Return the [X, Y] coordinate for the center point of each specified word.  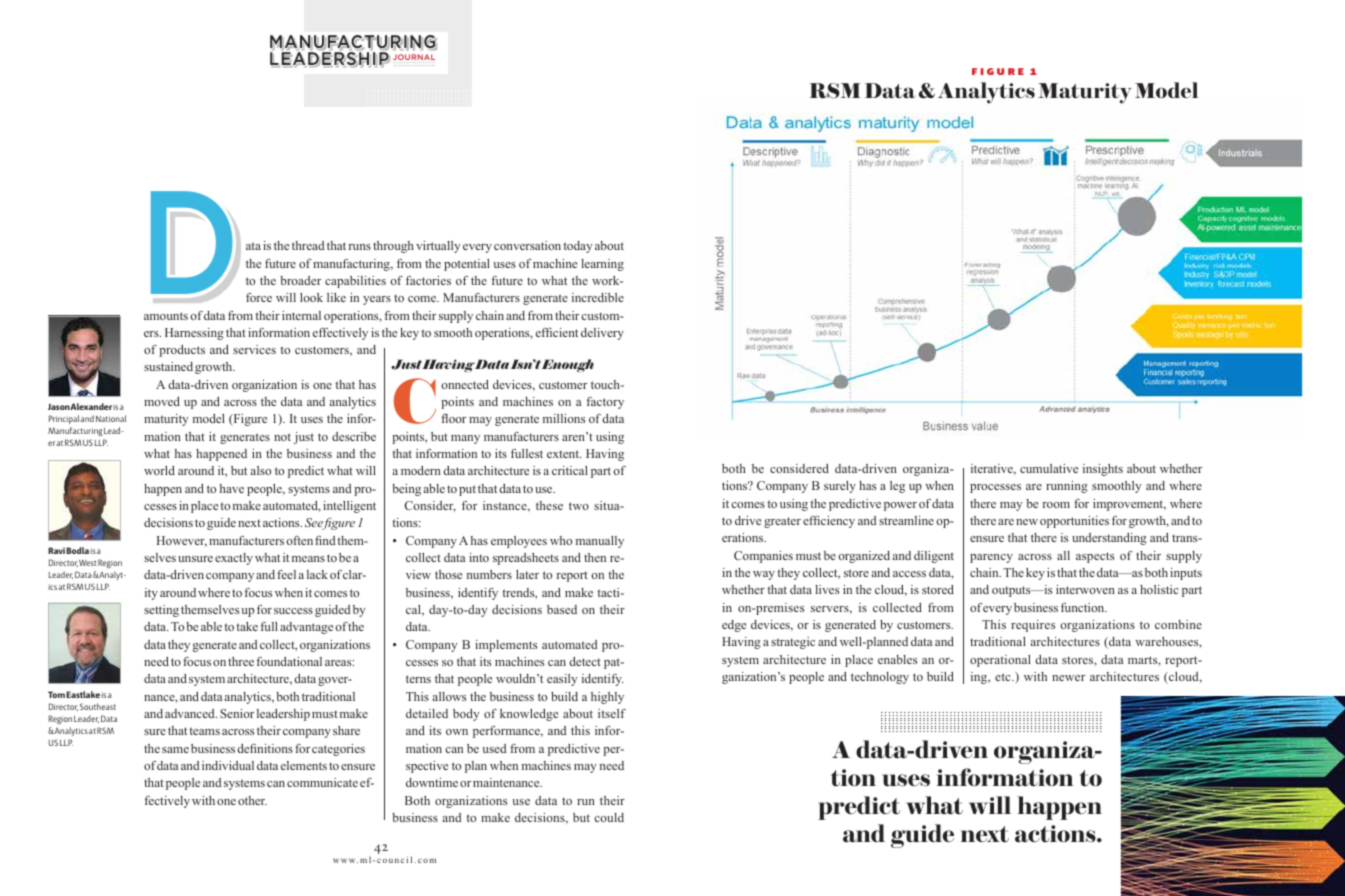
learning [602, 265]
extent [564, 454]
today [577, 247]
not [282, 437]
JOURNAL [414, 58]
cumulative [1049, 468]
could [609, 817]
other [252, 800]
